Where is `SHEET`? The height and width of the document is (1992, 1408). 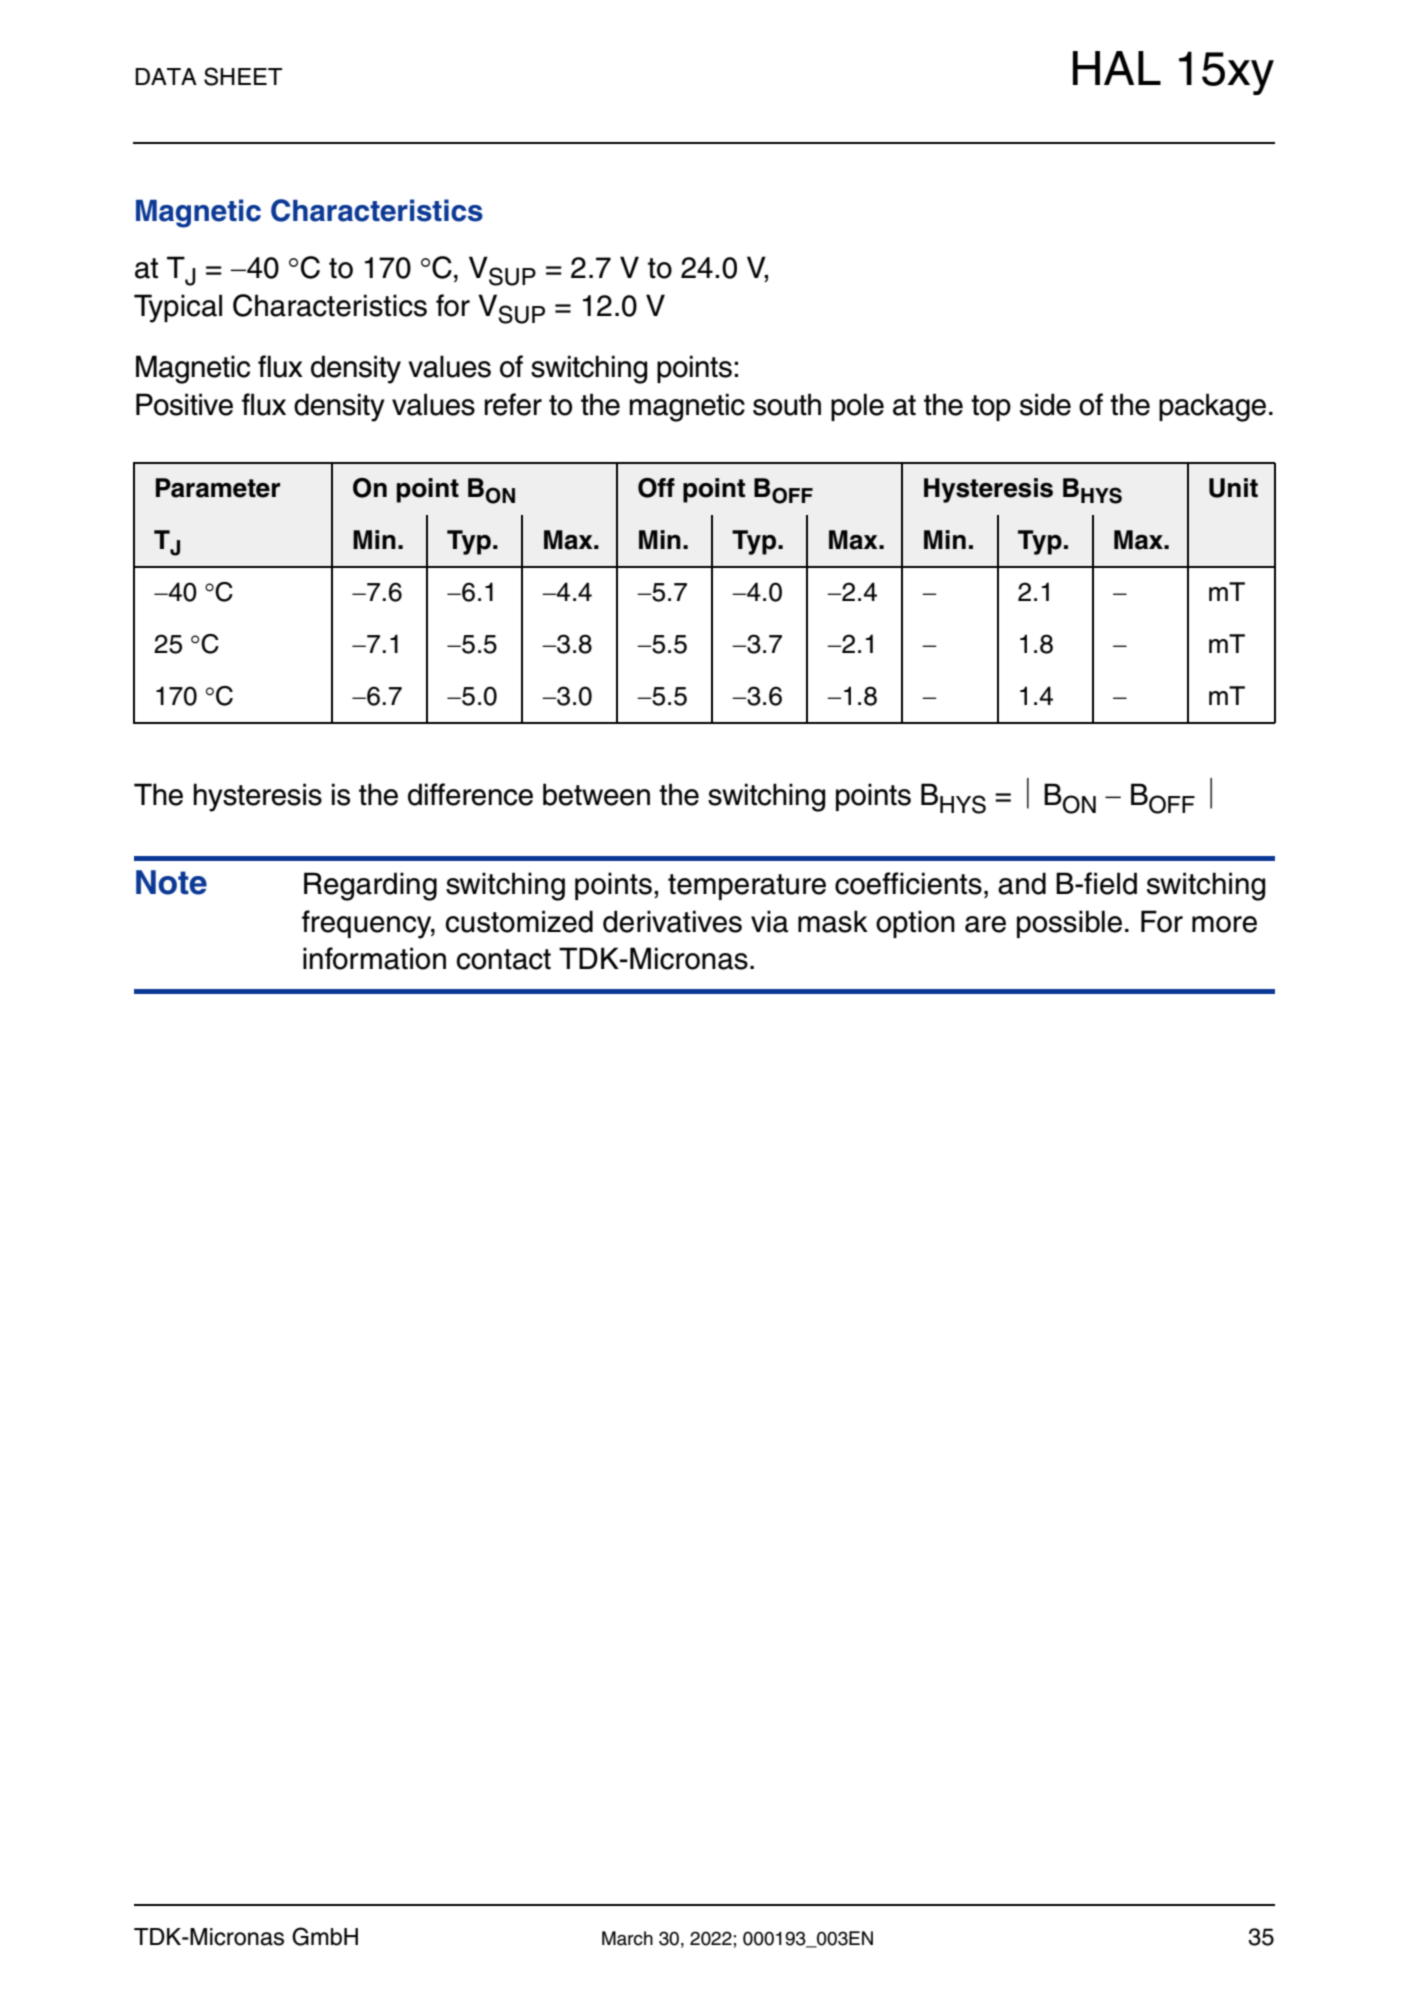 SHEET is located at coordinates (243, 76).
